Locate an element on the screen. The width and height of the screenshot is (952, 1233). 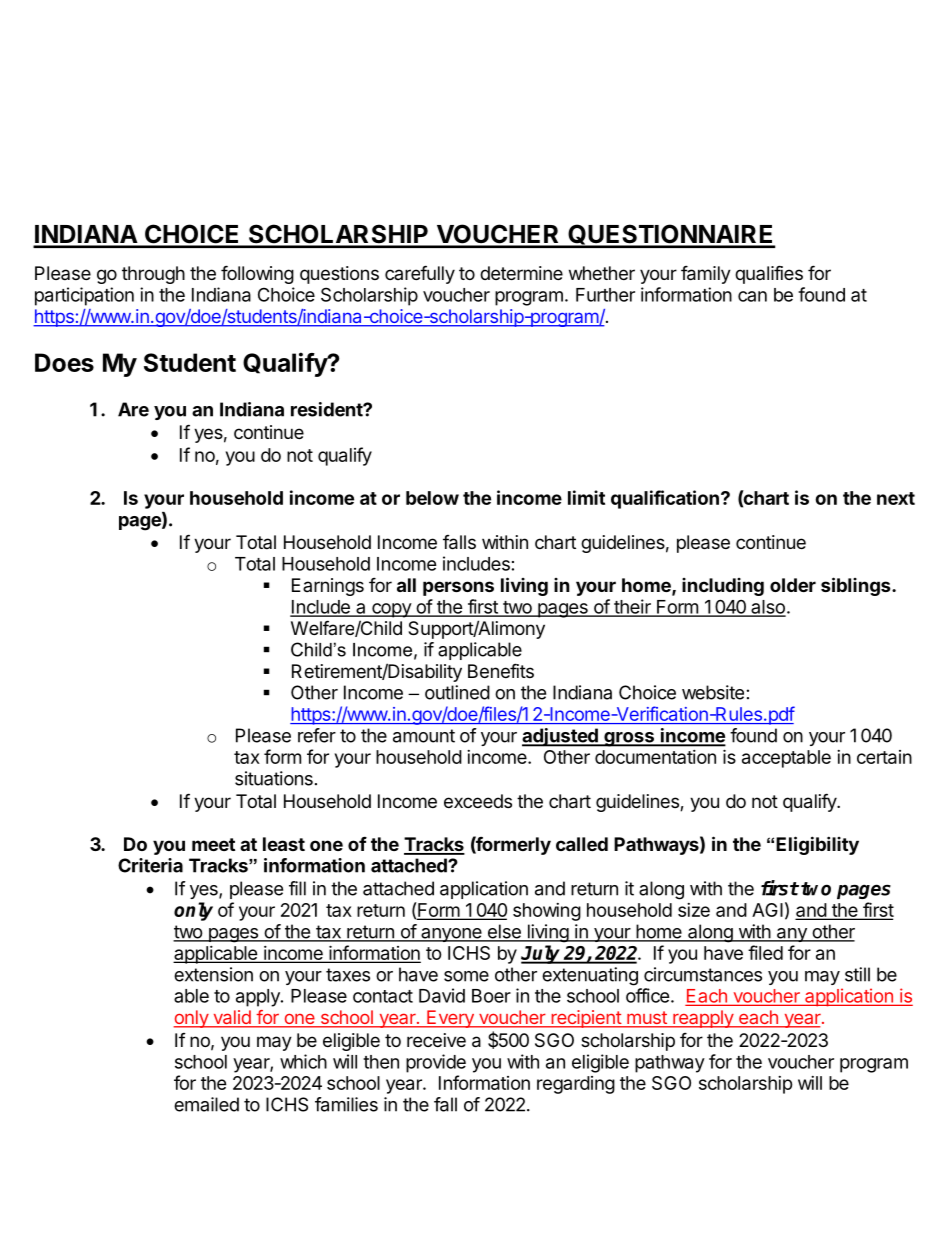
Earnings is located at coordinates (328, 587).
